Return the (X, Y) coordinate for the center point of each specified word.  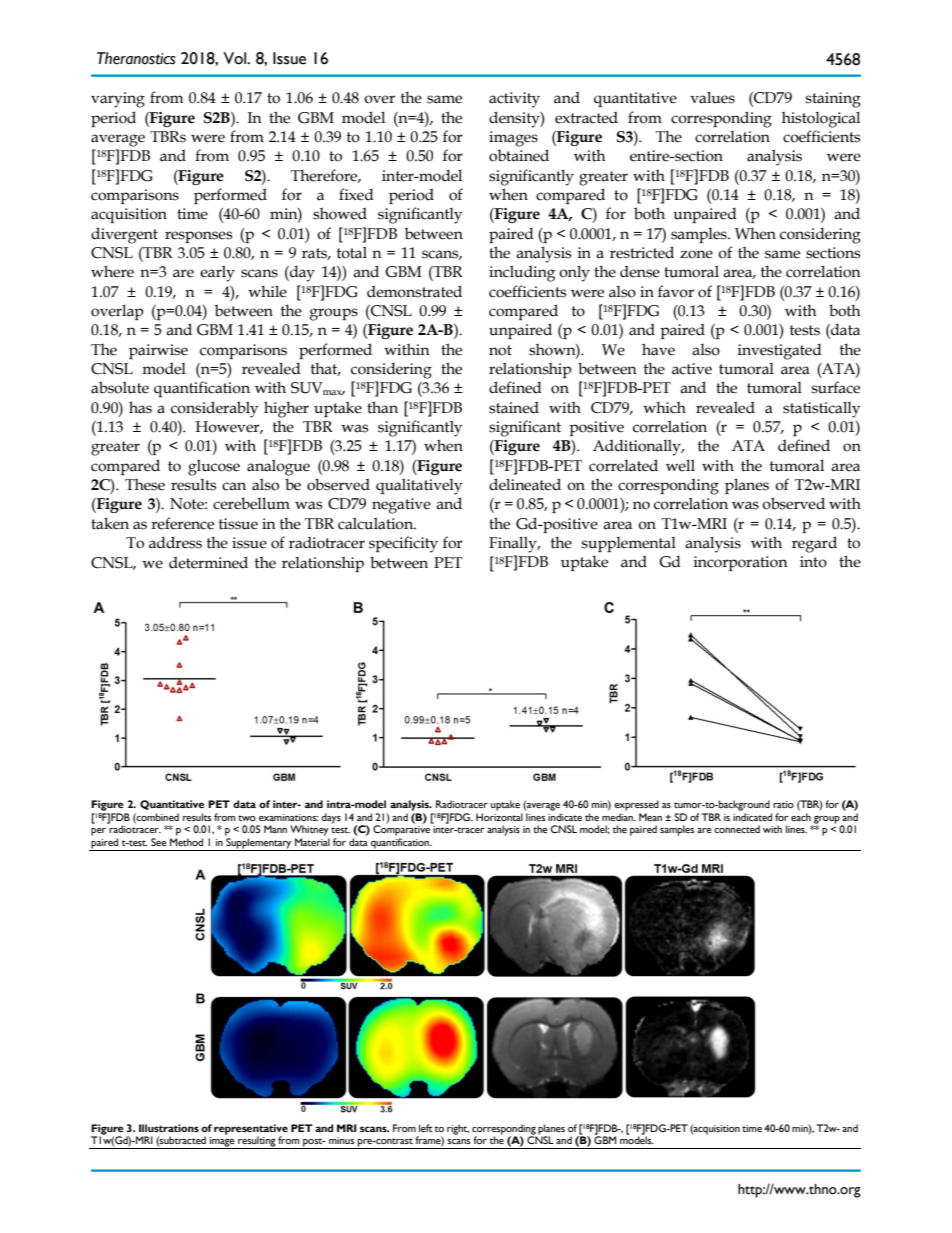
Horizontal (499, 817)
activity (514, 100)
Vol (236, 58)
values (712, 97)
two (247, 818)
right (458, 1129)
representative (251, 1130)
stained (514, 407)
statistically (821, 409)
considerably (214, 409)
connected (737, 829)
